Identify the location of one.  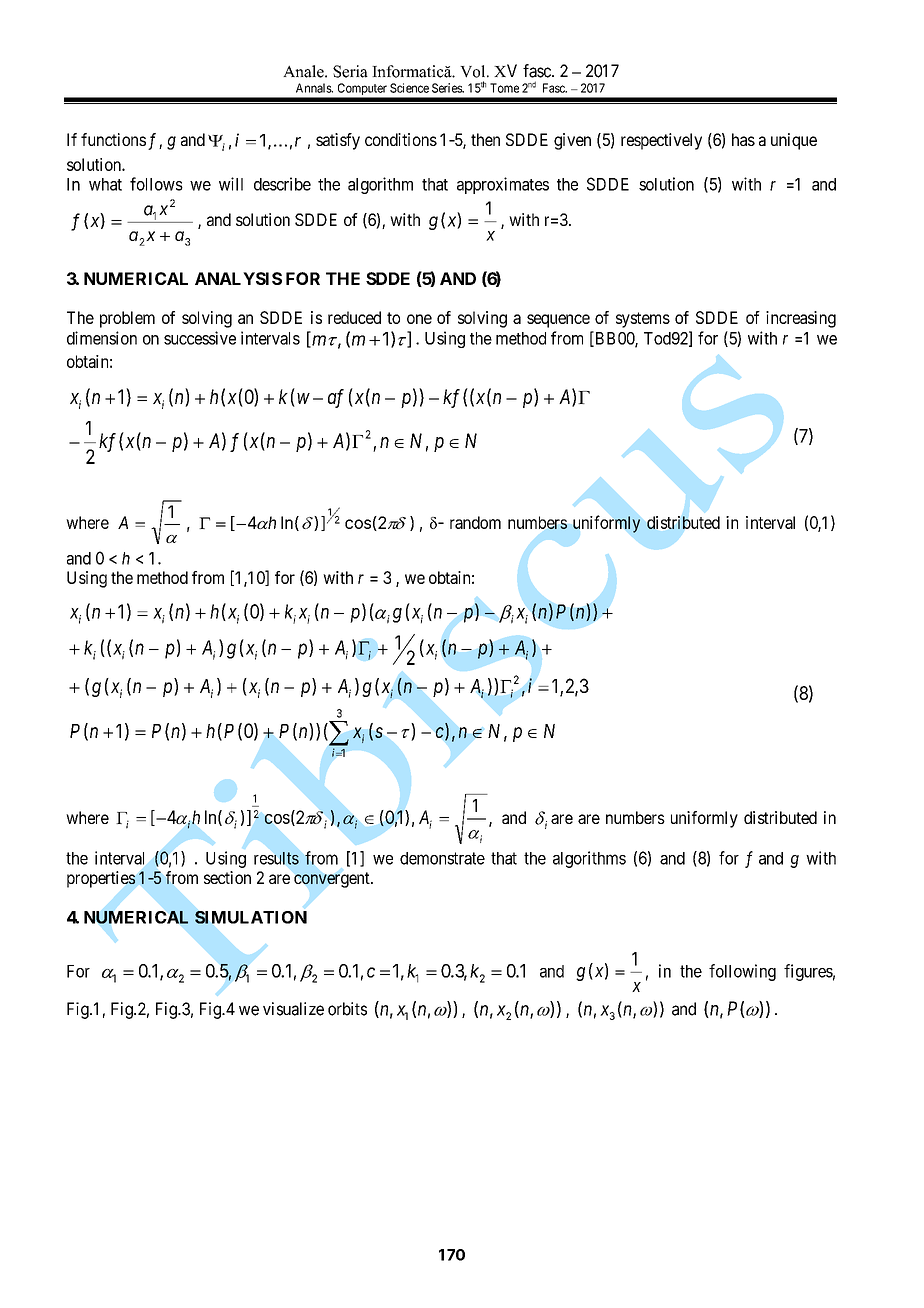
(419, 319).
